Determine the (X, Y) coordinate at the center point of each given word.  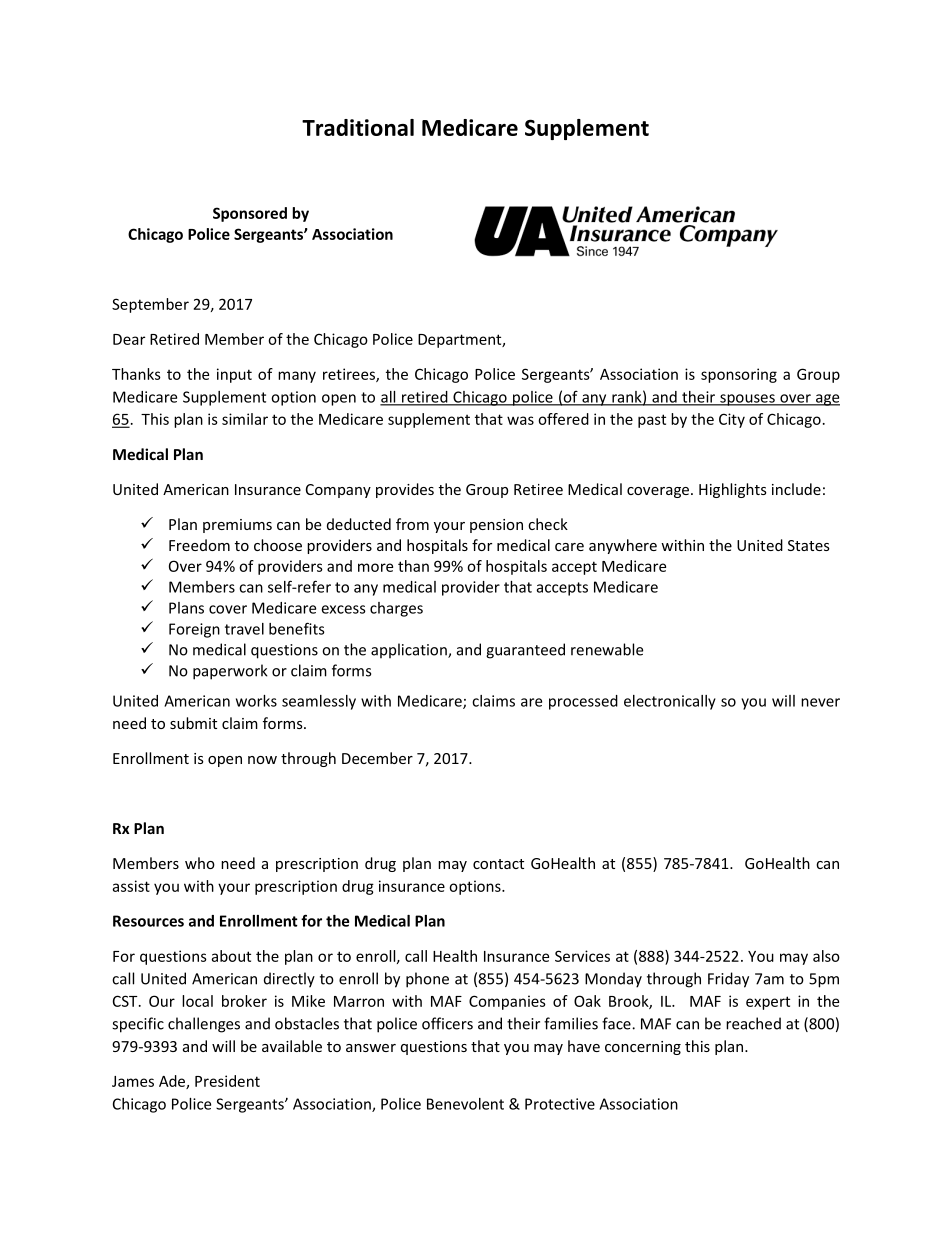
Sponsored (250, 214)
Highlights (733, 490)
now (262, 760)
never (820, 702)
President (227, 1081)
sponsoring (739, 375)
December (377, 758)
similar (245, 419)
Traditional (358, 127)
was (520, 420)
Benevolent (465, 1104)
